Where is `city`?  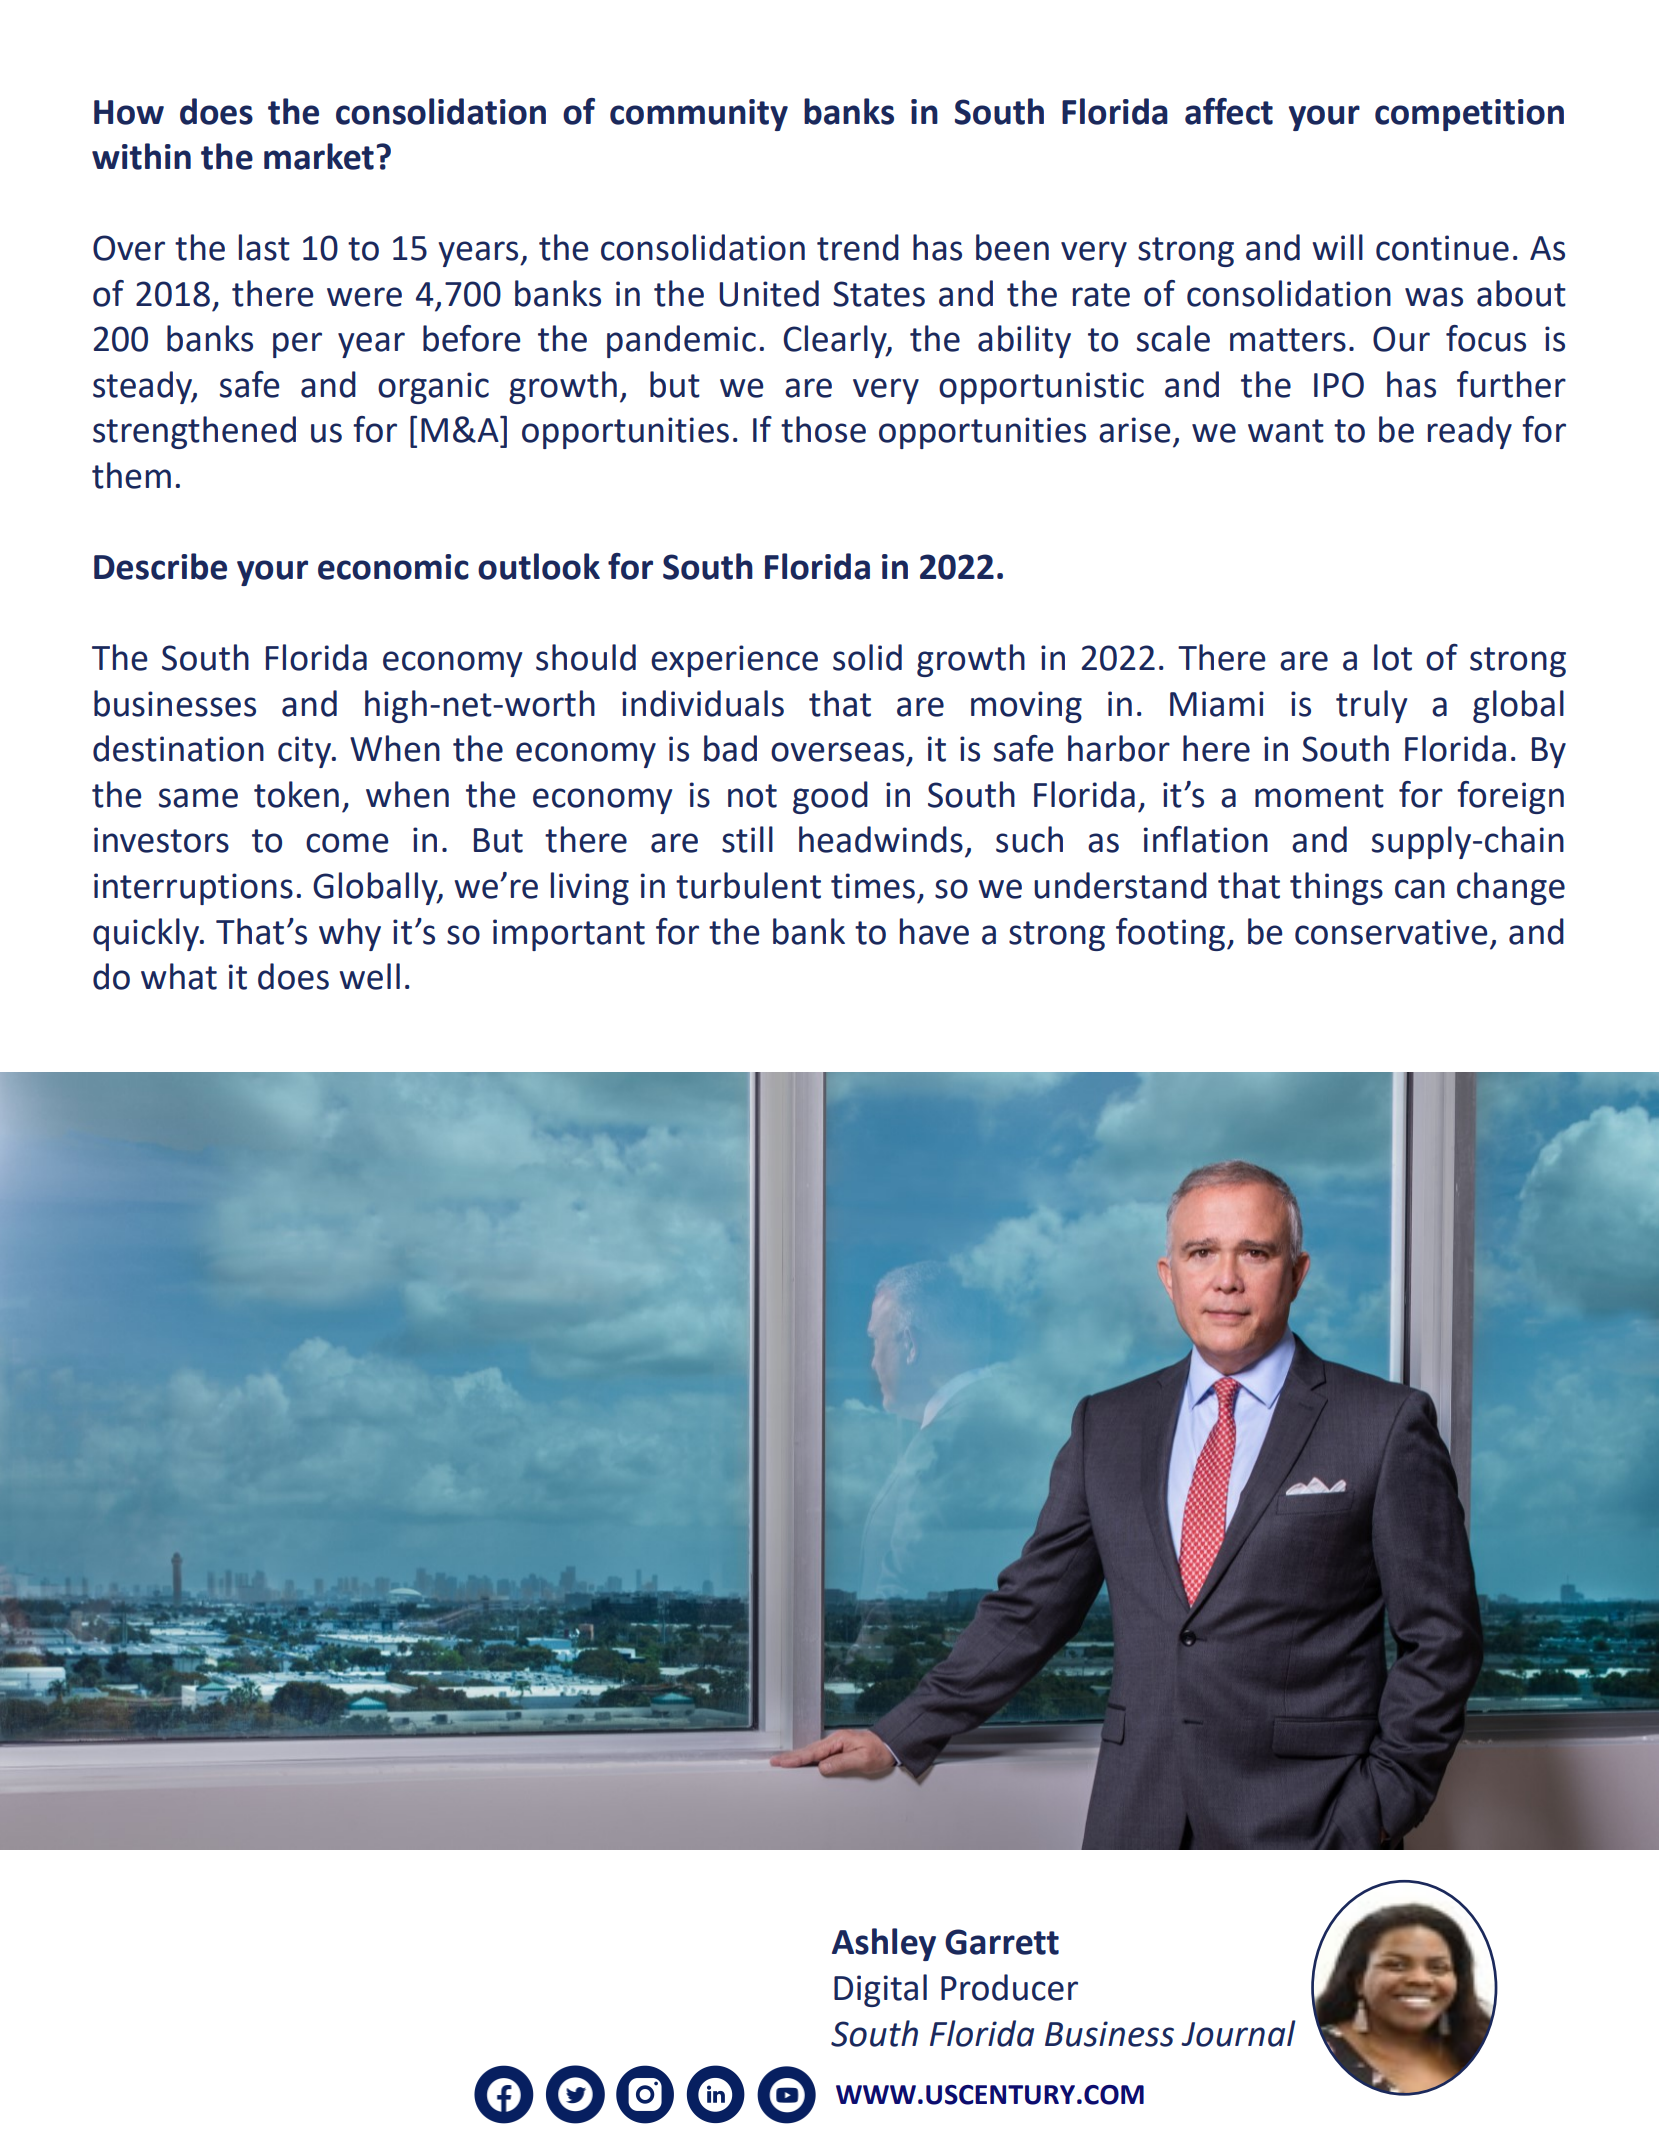
city is located at coordinates (306, 752).
